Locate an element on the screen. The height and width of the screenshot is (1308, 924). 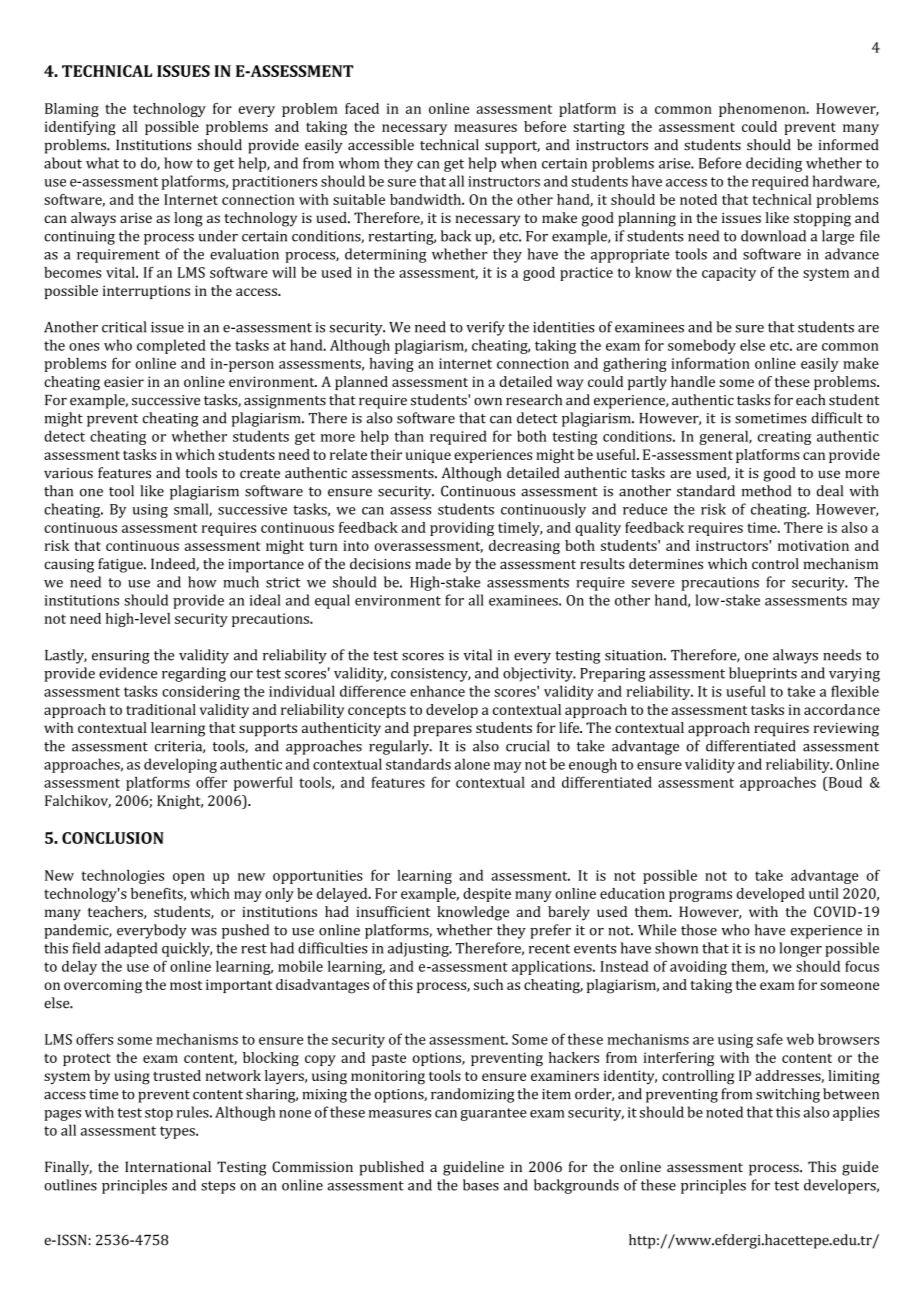
blueprints is located at coordinates (763, 674).
